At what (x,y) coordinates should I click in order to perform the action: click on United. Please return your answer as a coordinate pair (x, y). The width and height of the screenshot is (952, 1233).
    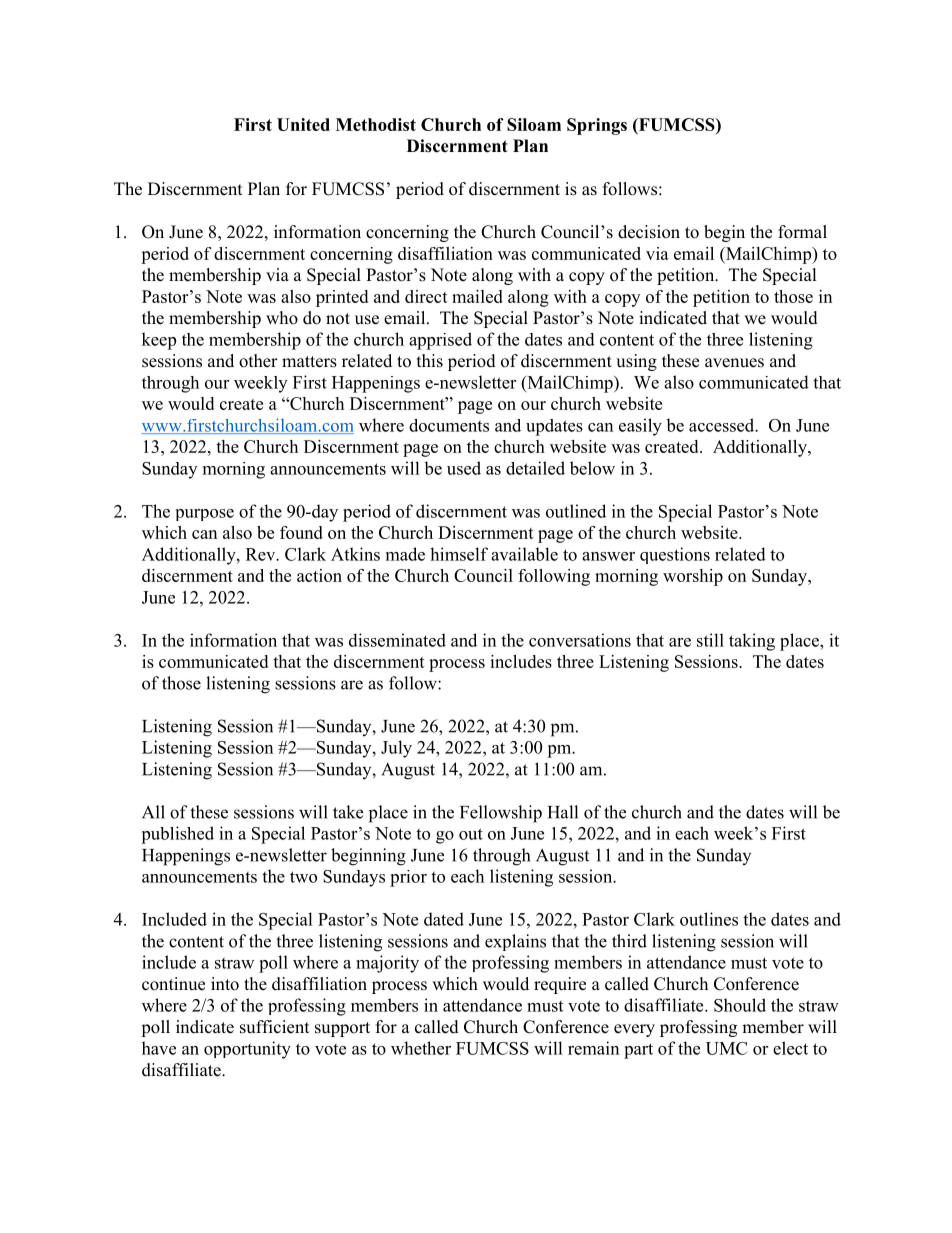
    Looking at the image, I should click on (303, 124).
